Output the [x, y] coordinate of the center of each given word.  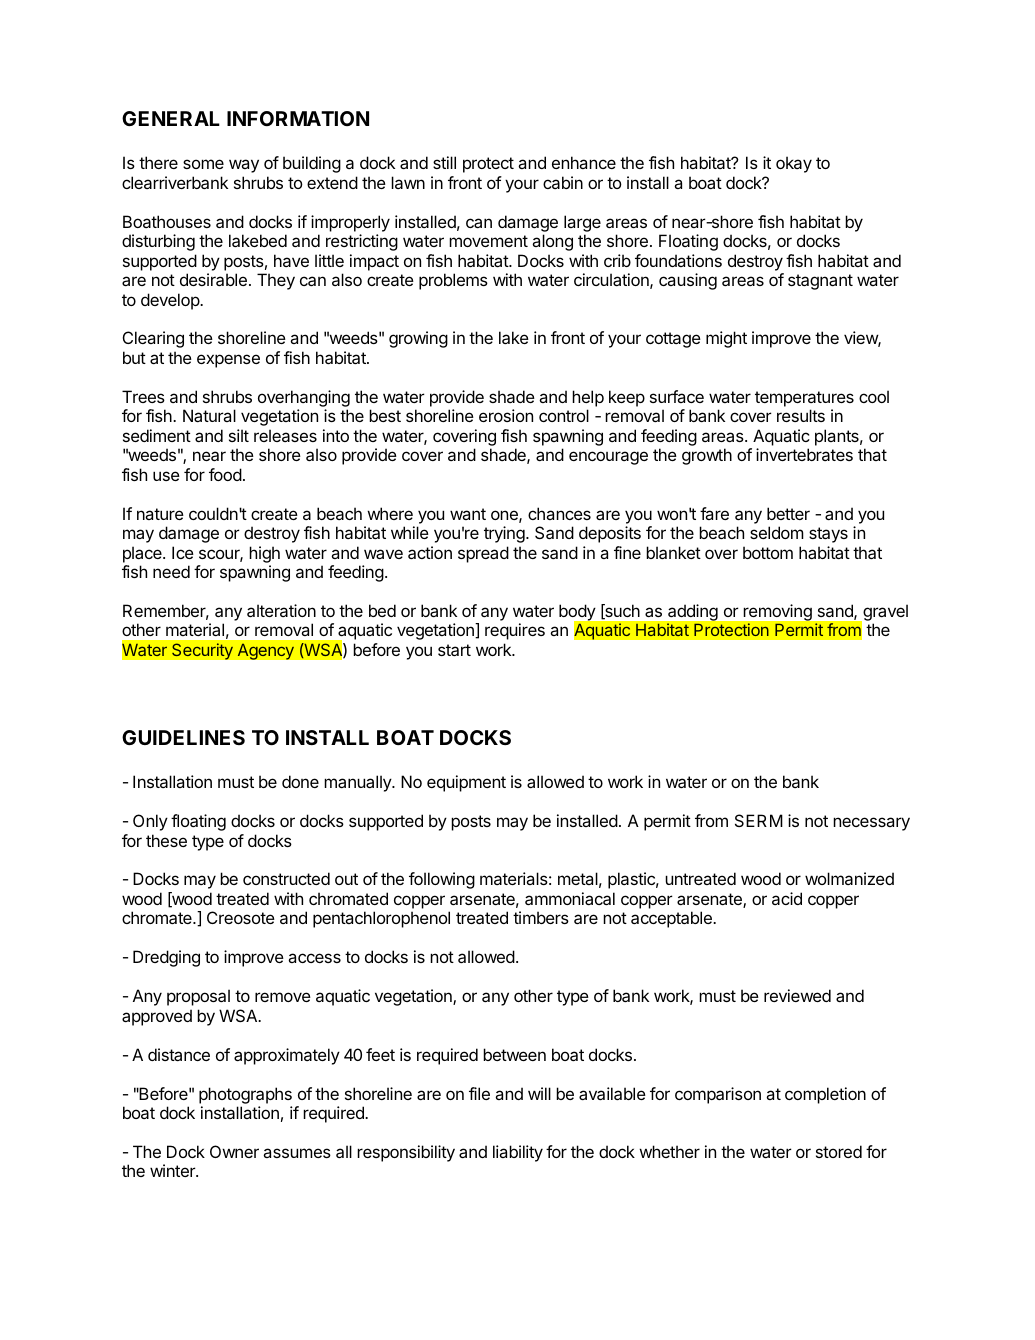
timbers [541, 917]
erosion [506, 415]
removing [778, 614]
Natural [209, 415]
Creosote [241, 917]
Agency [265, 651]
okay [794, 164]
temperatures [804, 399]
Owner [234, 1151]
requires [515, 631]
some [203, 164]
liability [518, 1153]
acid [787, 898]
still [444, 162]
